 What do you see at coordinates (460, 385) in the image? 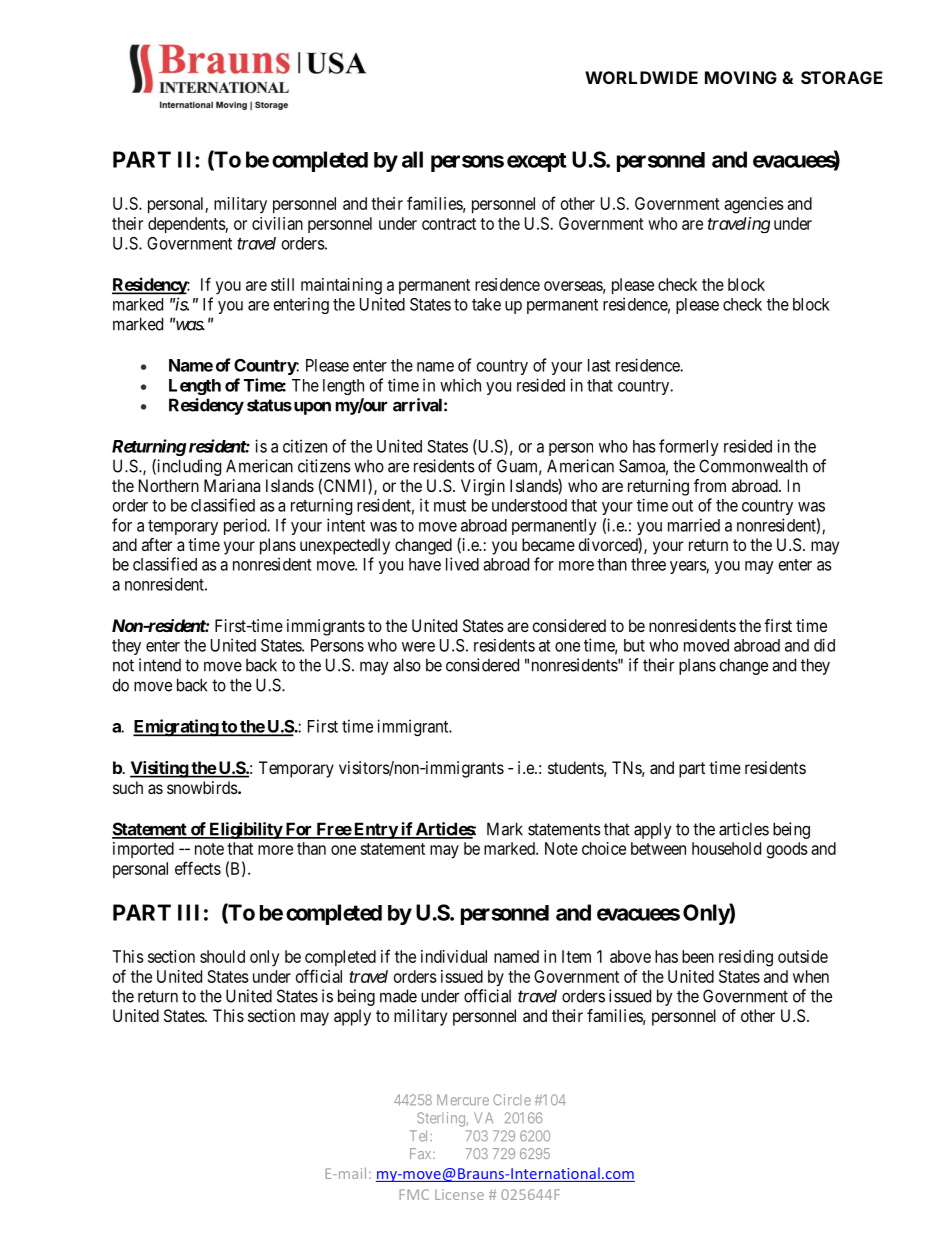
I see `which` at bounding box center [460, 385].
